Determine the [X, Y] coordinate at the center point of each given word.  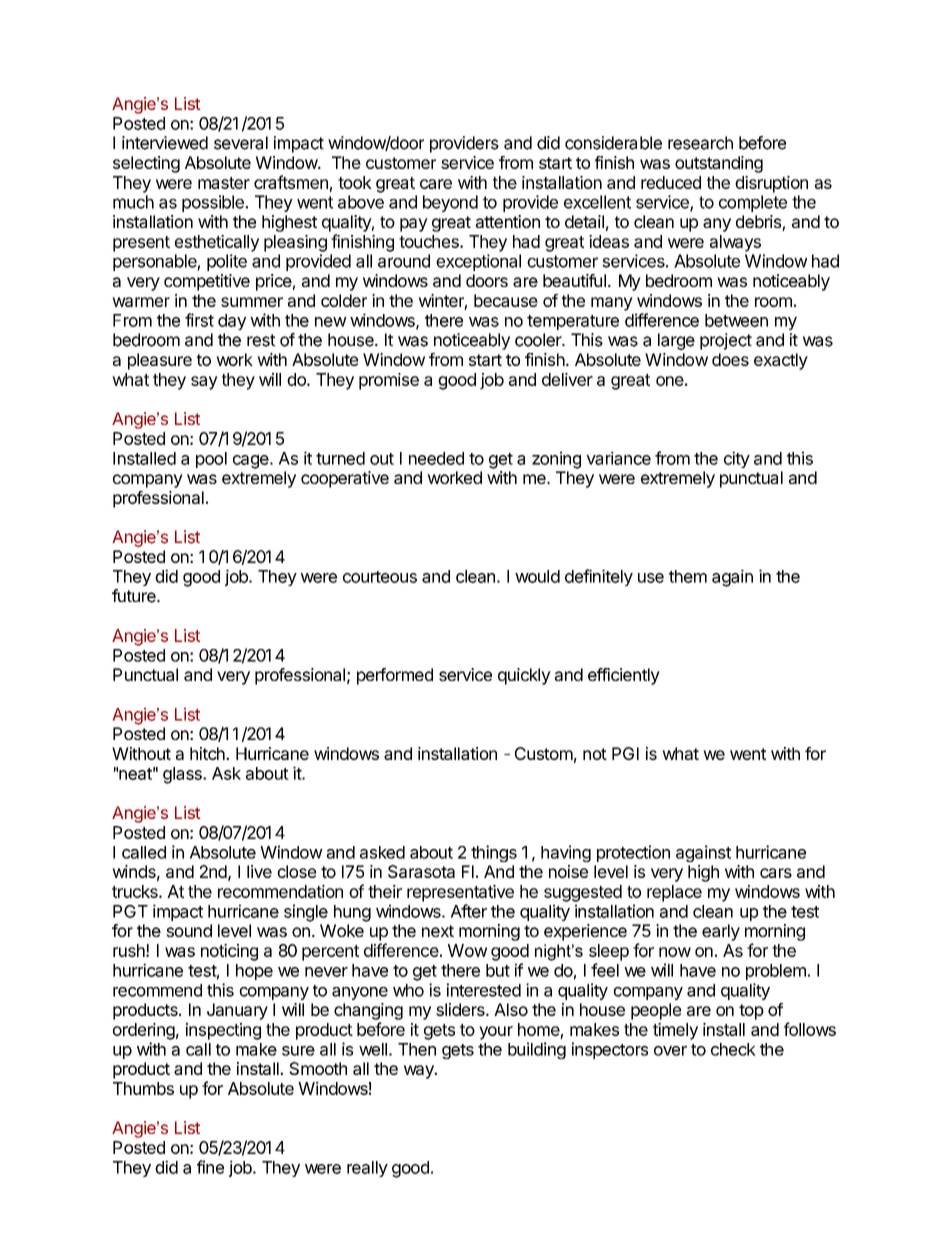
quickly [524, 676]
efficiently [624, 676]
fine [210, 1167]
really [367, 1169]
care [436, 184]
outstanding [719, 164]
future [135, 596]
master [224, 183]
